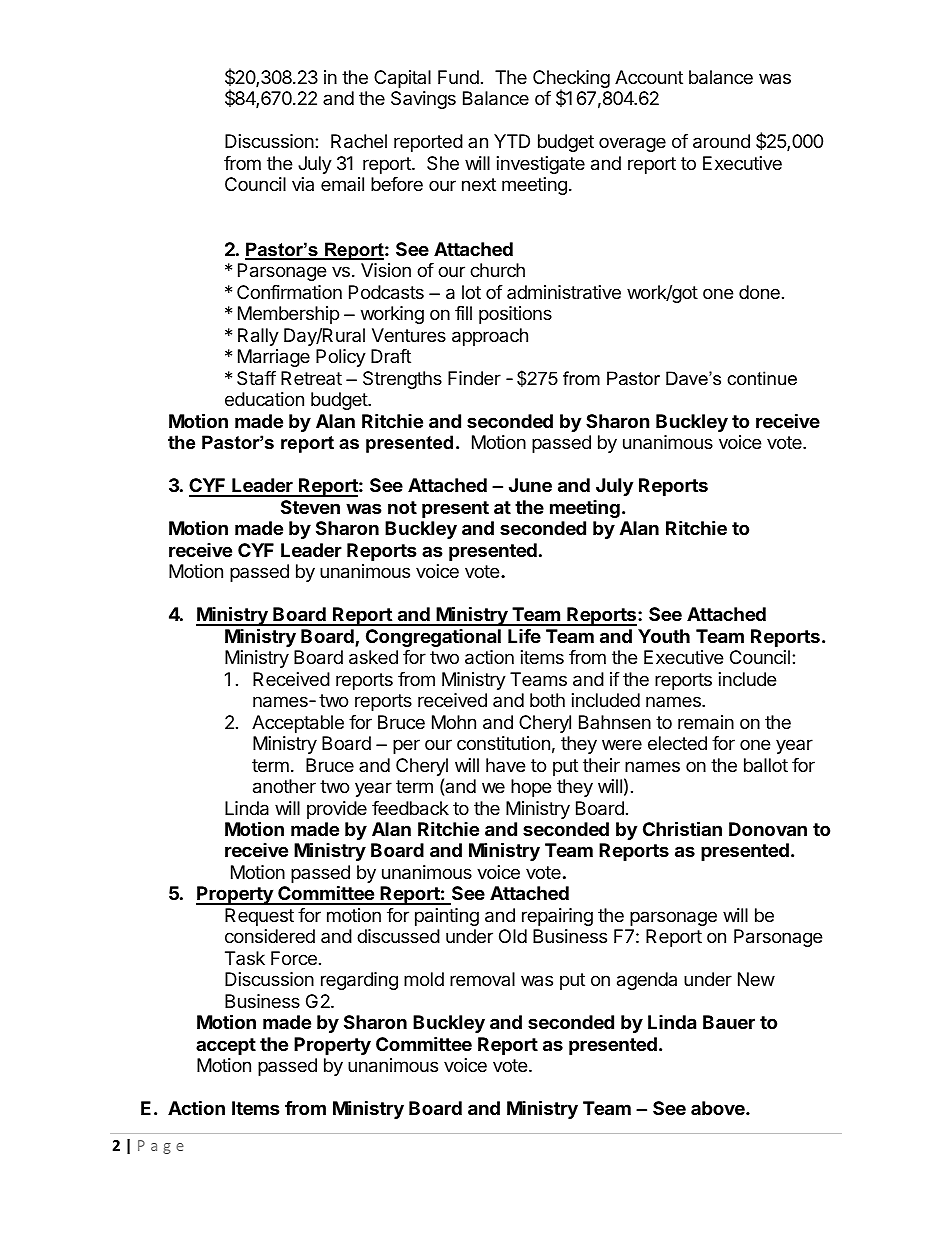 The width and height of the image is (952, 1233). What do you see at coordinates (482, 979) in the image?
I see `removal` at bounding box center [482, 979].
